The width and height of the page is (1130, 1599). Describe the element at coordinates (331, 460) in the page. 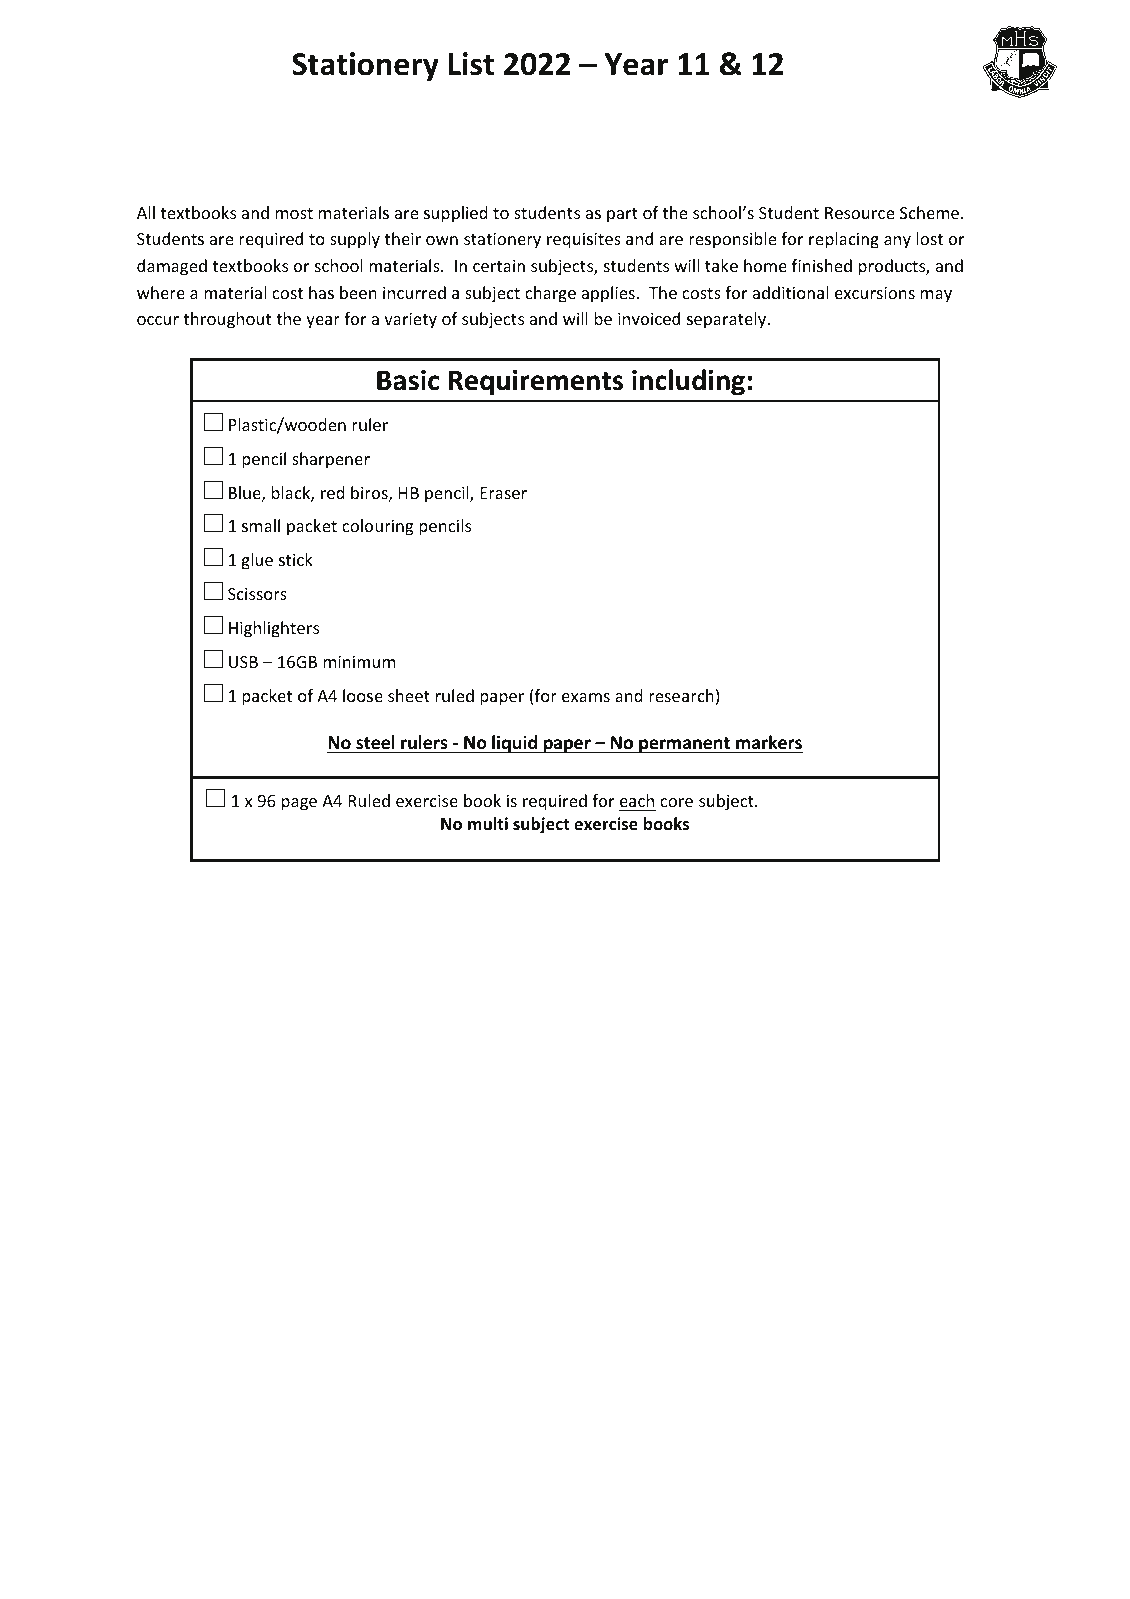

I see `sharpener` at that location.
